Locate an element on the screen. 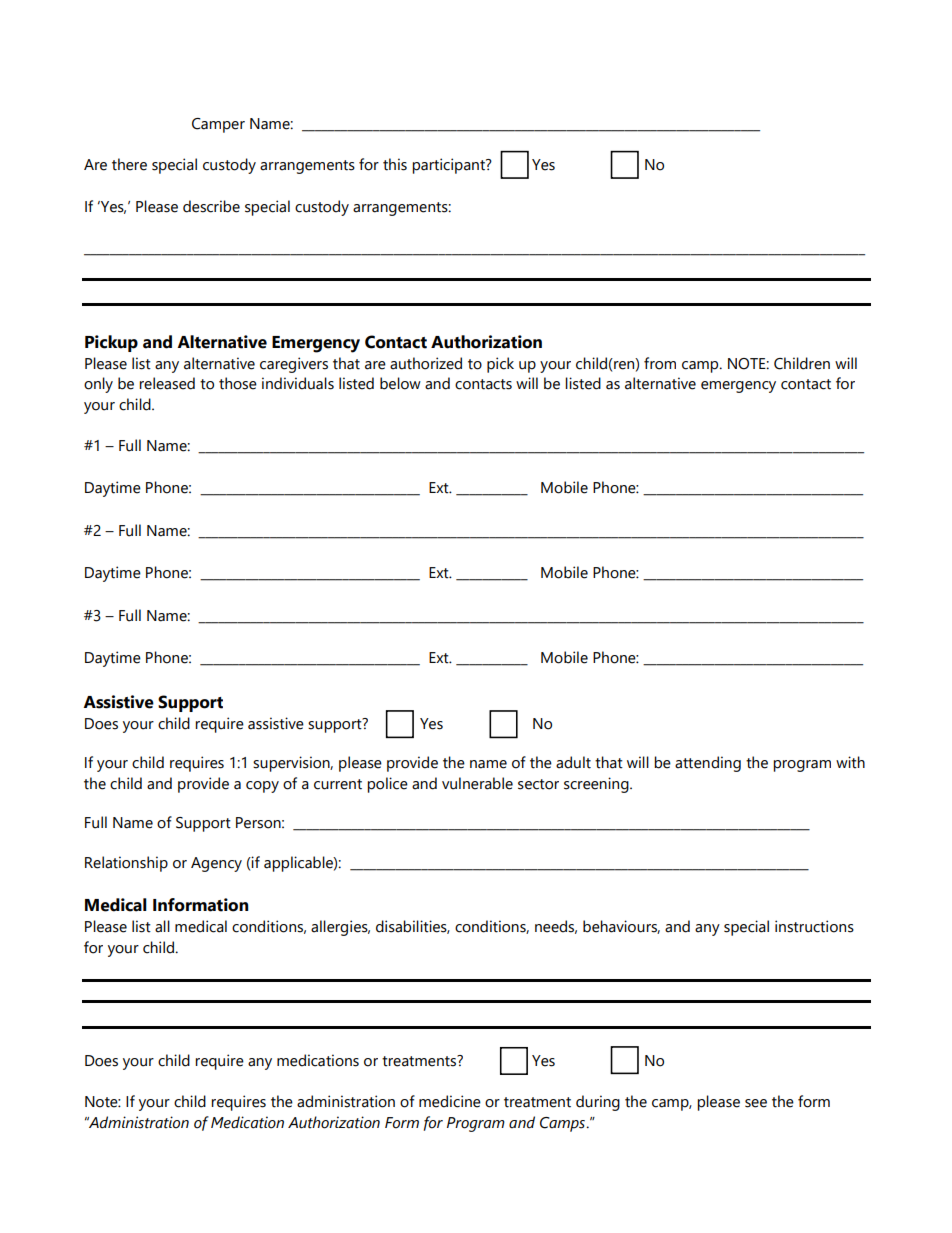 The image size is (952, 1233). medicine is located at coordinates (450, 1101).
